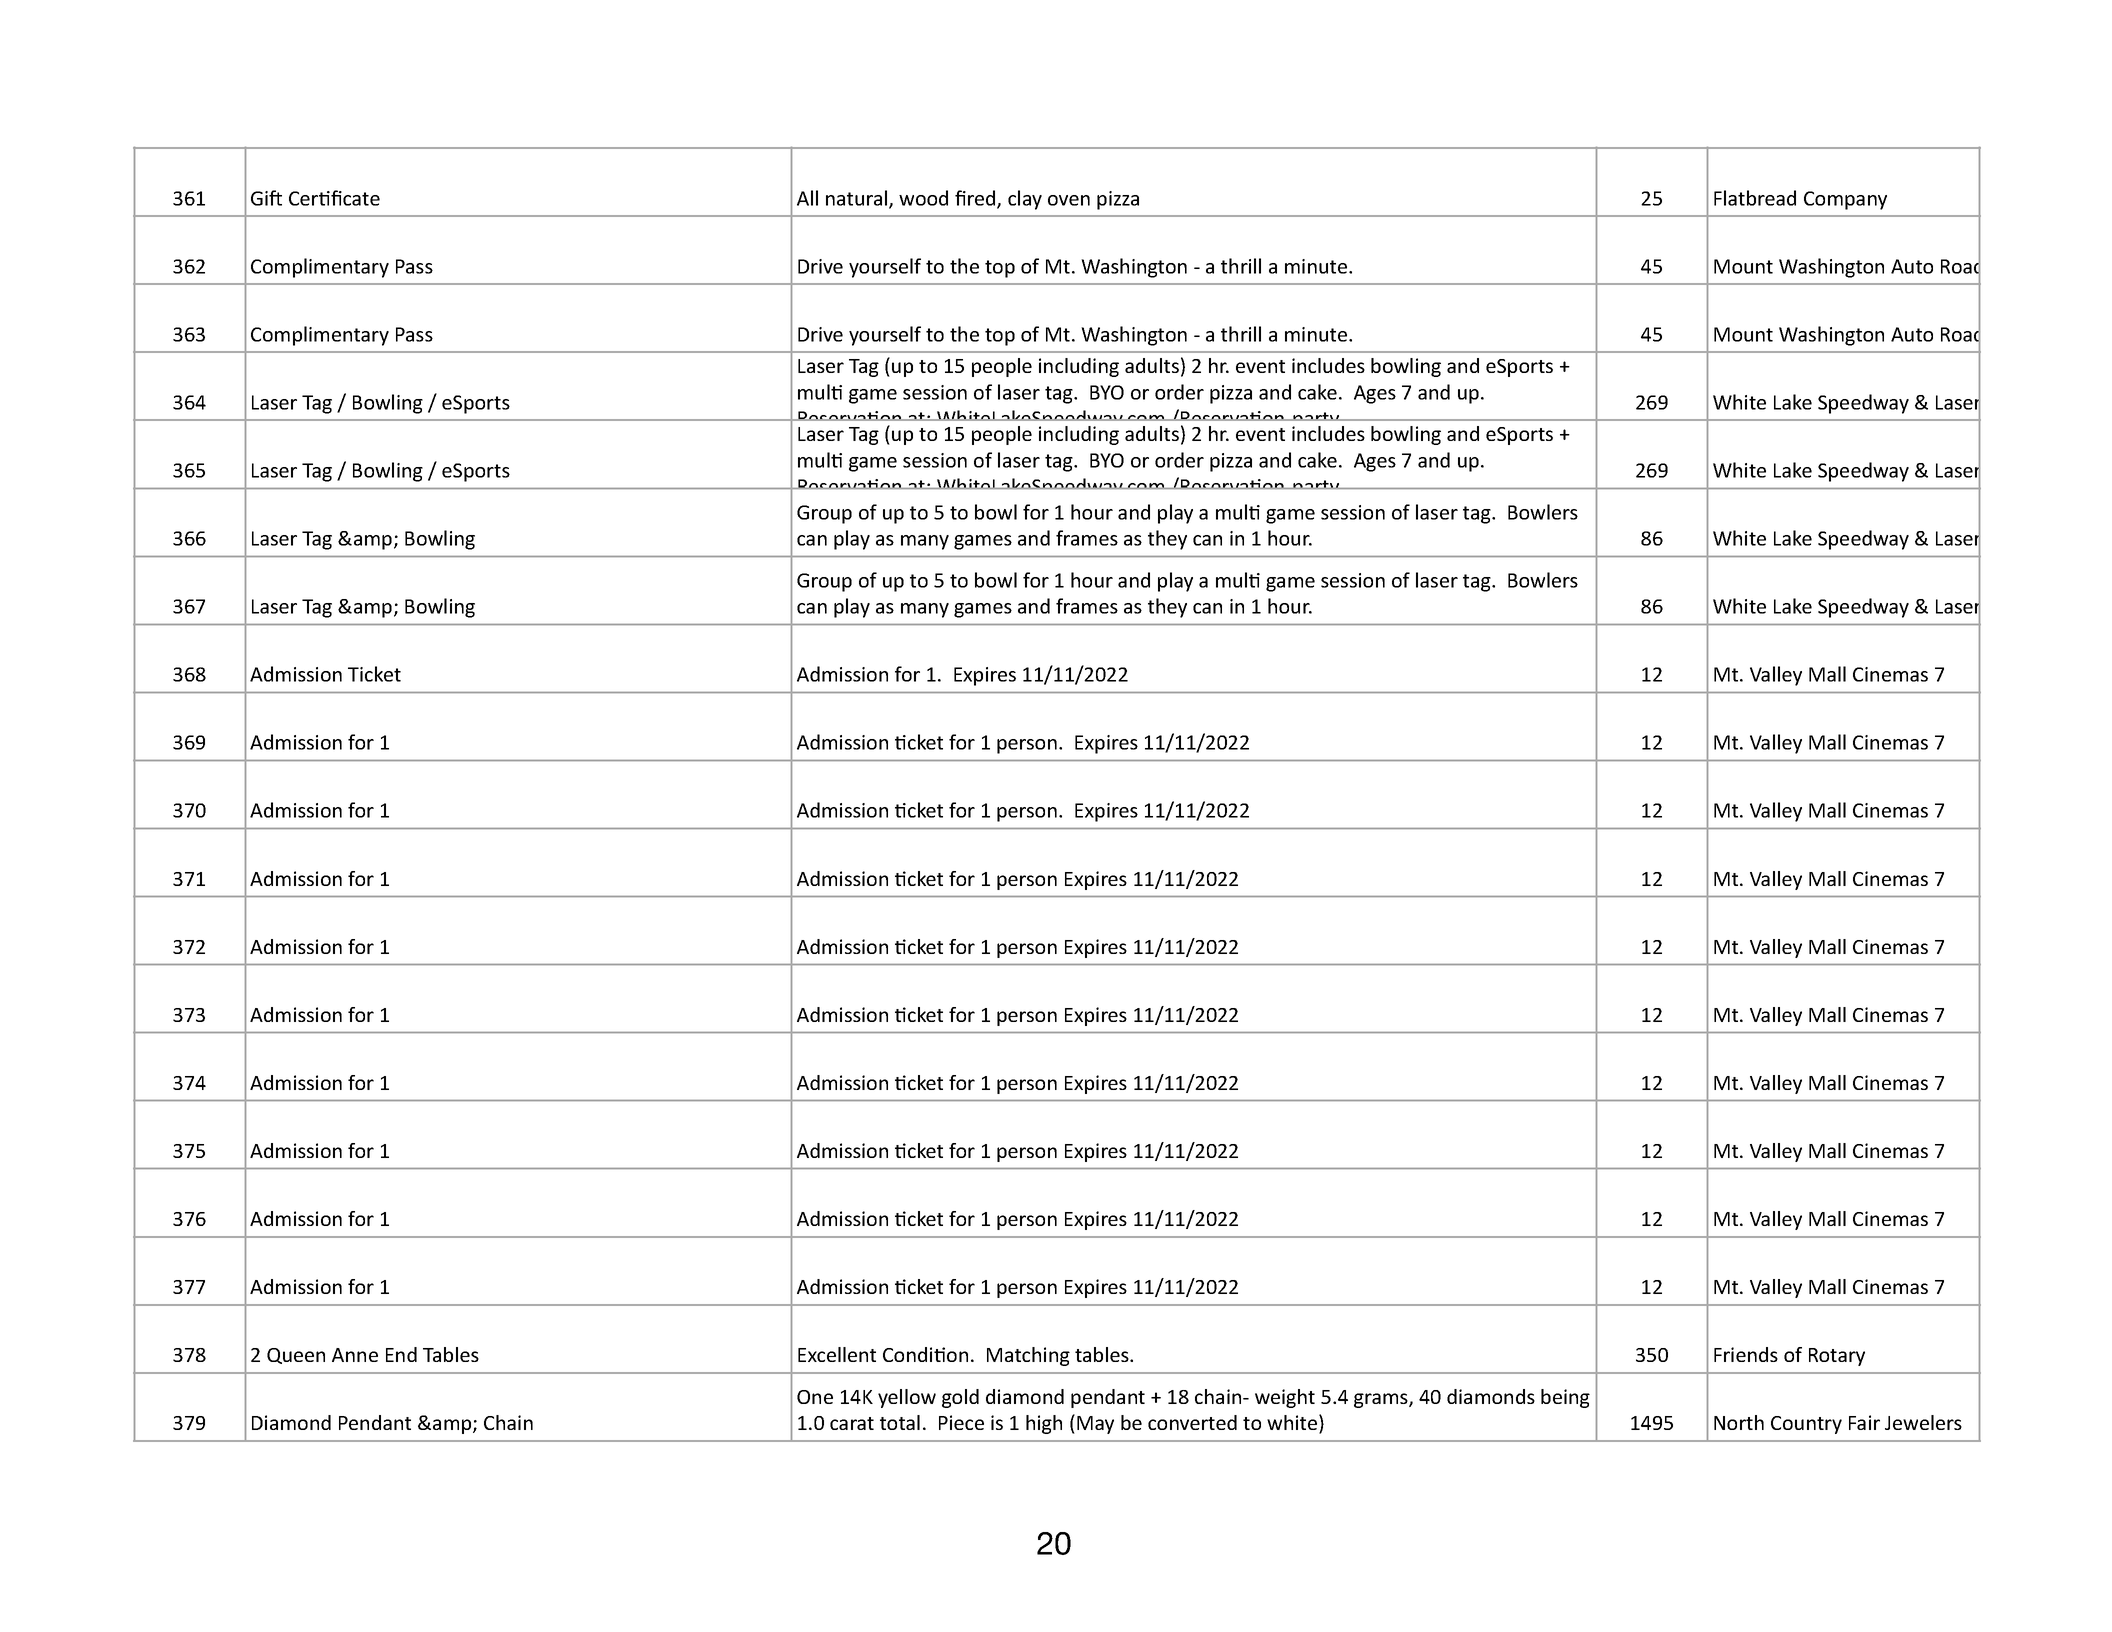 This screenshot has height=1632, width=2112. What do you see at coordinates (1739, 1422) in the screenshot?
I see `North` at bounding box center [1739, 1422].
